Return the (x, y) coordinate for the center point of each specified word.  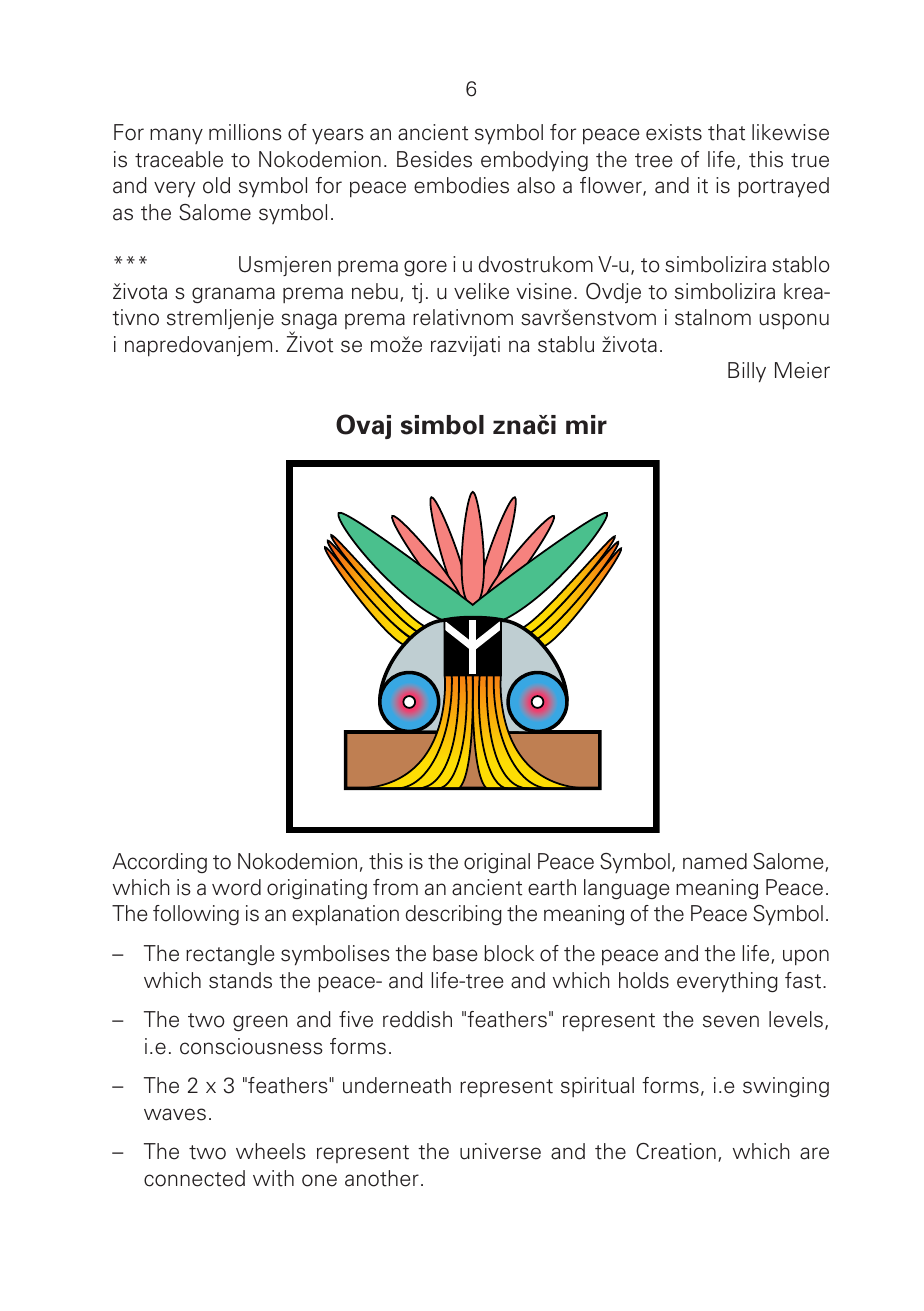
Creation (676, 1151)
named (715, 861)
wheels (271, 1151)
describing (454, 915)
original (497, 863)
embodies (461, 185)
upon (806, 957)
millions (245, 132)
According (159, 863)
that (726, 132)
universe (500, 1151)
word (236, 887)
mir (586, 424)
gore (425, 268)
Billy (747, 372)
